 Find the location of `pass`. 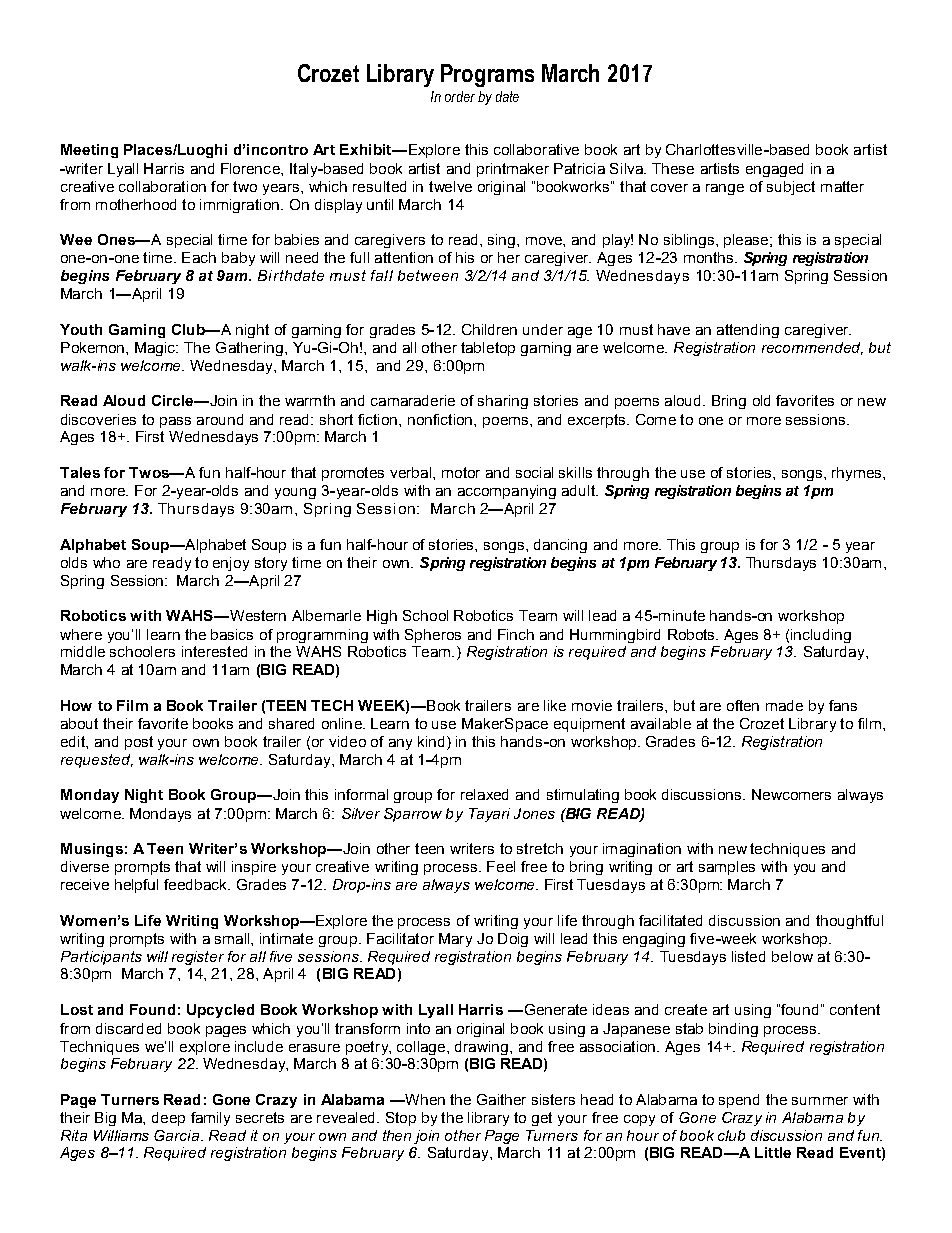

pass is located at coordinates (175, 422).
